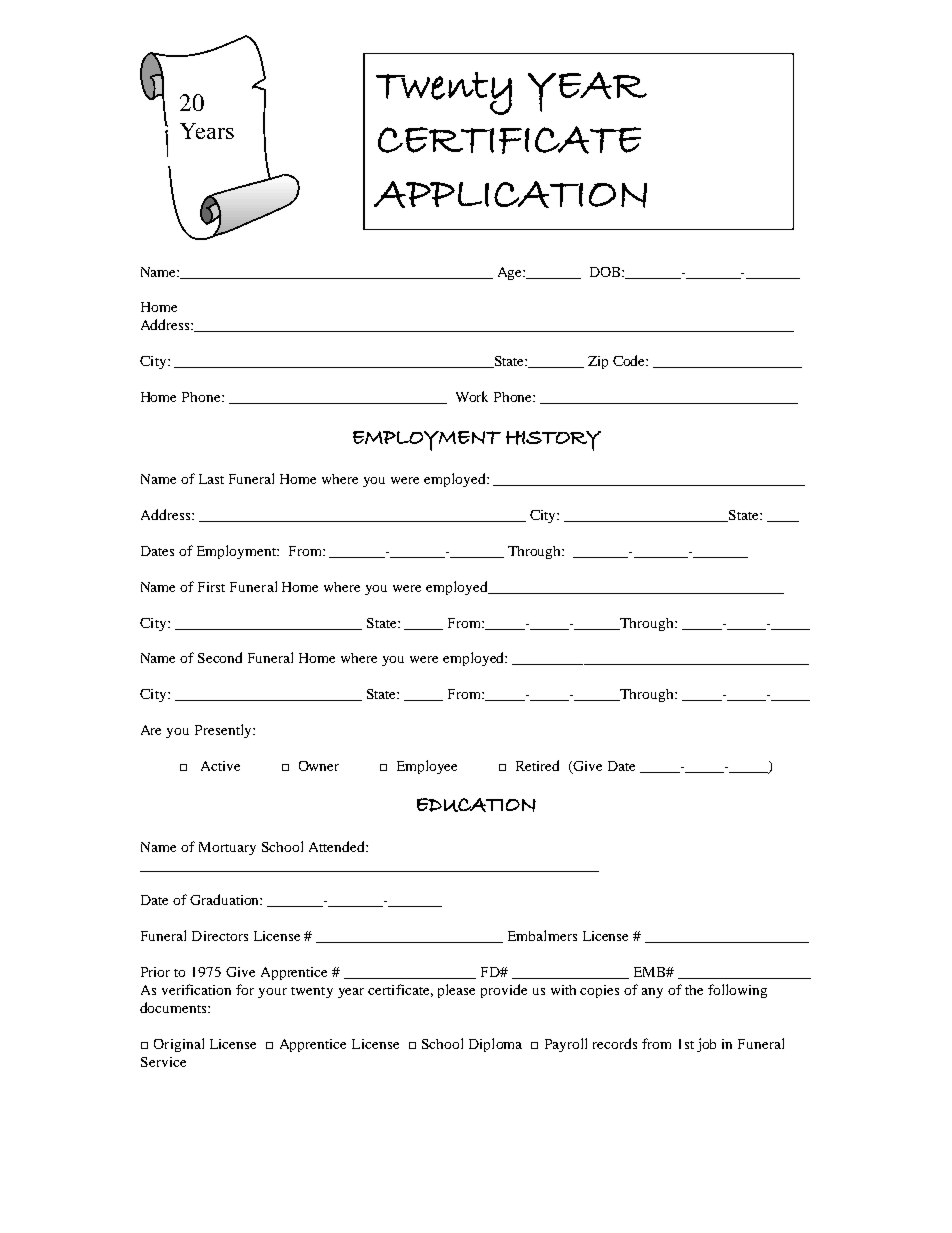  Describe the element at coordinates (179, 1045) in the screenshot. I see `Original` at that location.
